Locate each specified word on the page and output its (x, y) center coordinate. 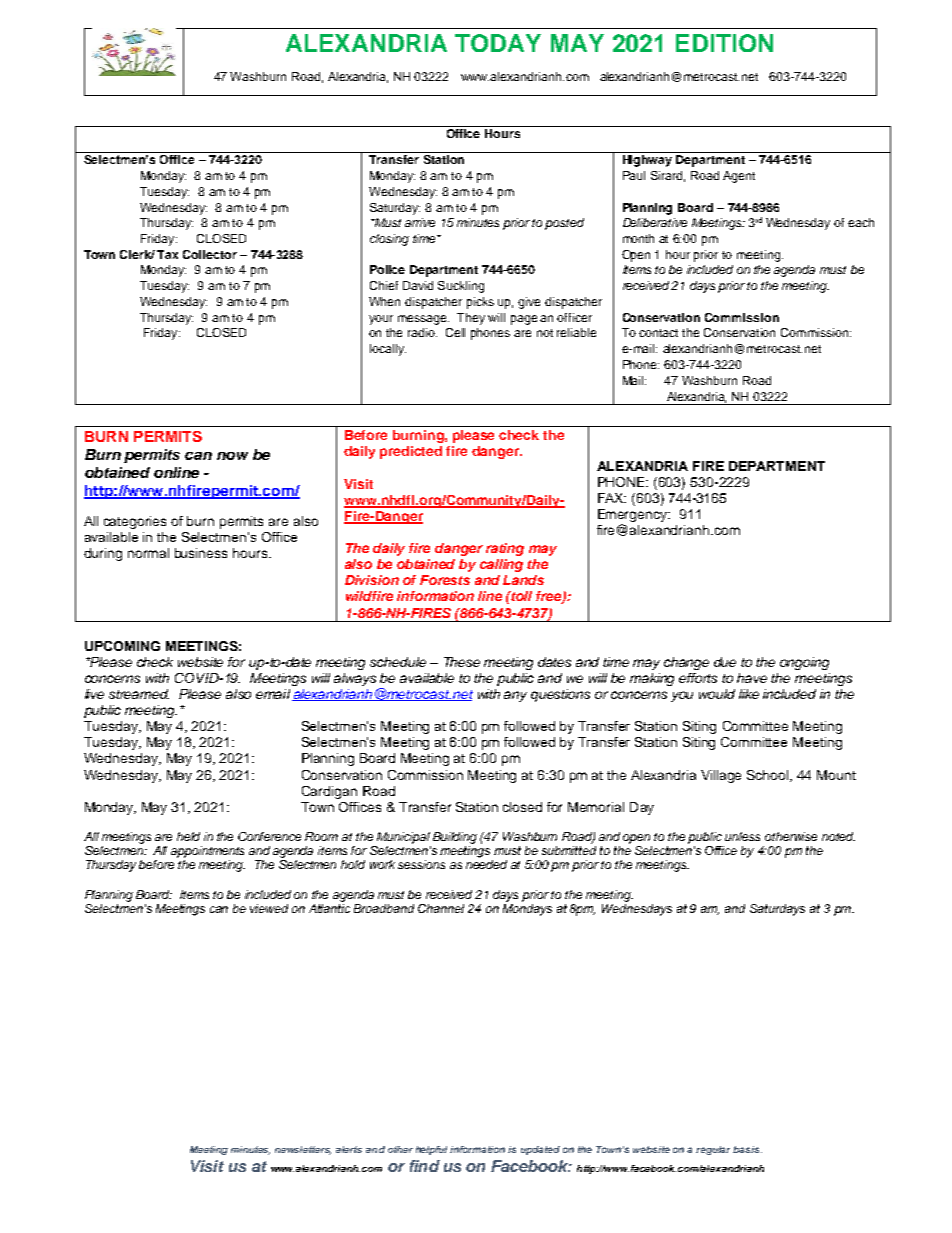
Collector (210, 254)
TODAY (498, 43)
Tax (167, 254)
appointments (207, 852)
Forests (445, 580)
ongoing (804, 663)
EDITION (724, 43)
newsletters (303, 1150)
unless (742, 836)
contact (658, 333)
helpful (431, 1150)
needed (486, 864)
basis (747, 1149)
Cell (455, 332)
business (201, 553)
